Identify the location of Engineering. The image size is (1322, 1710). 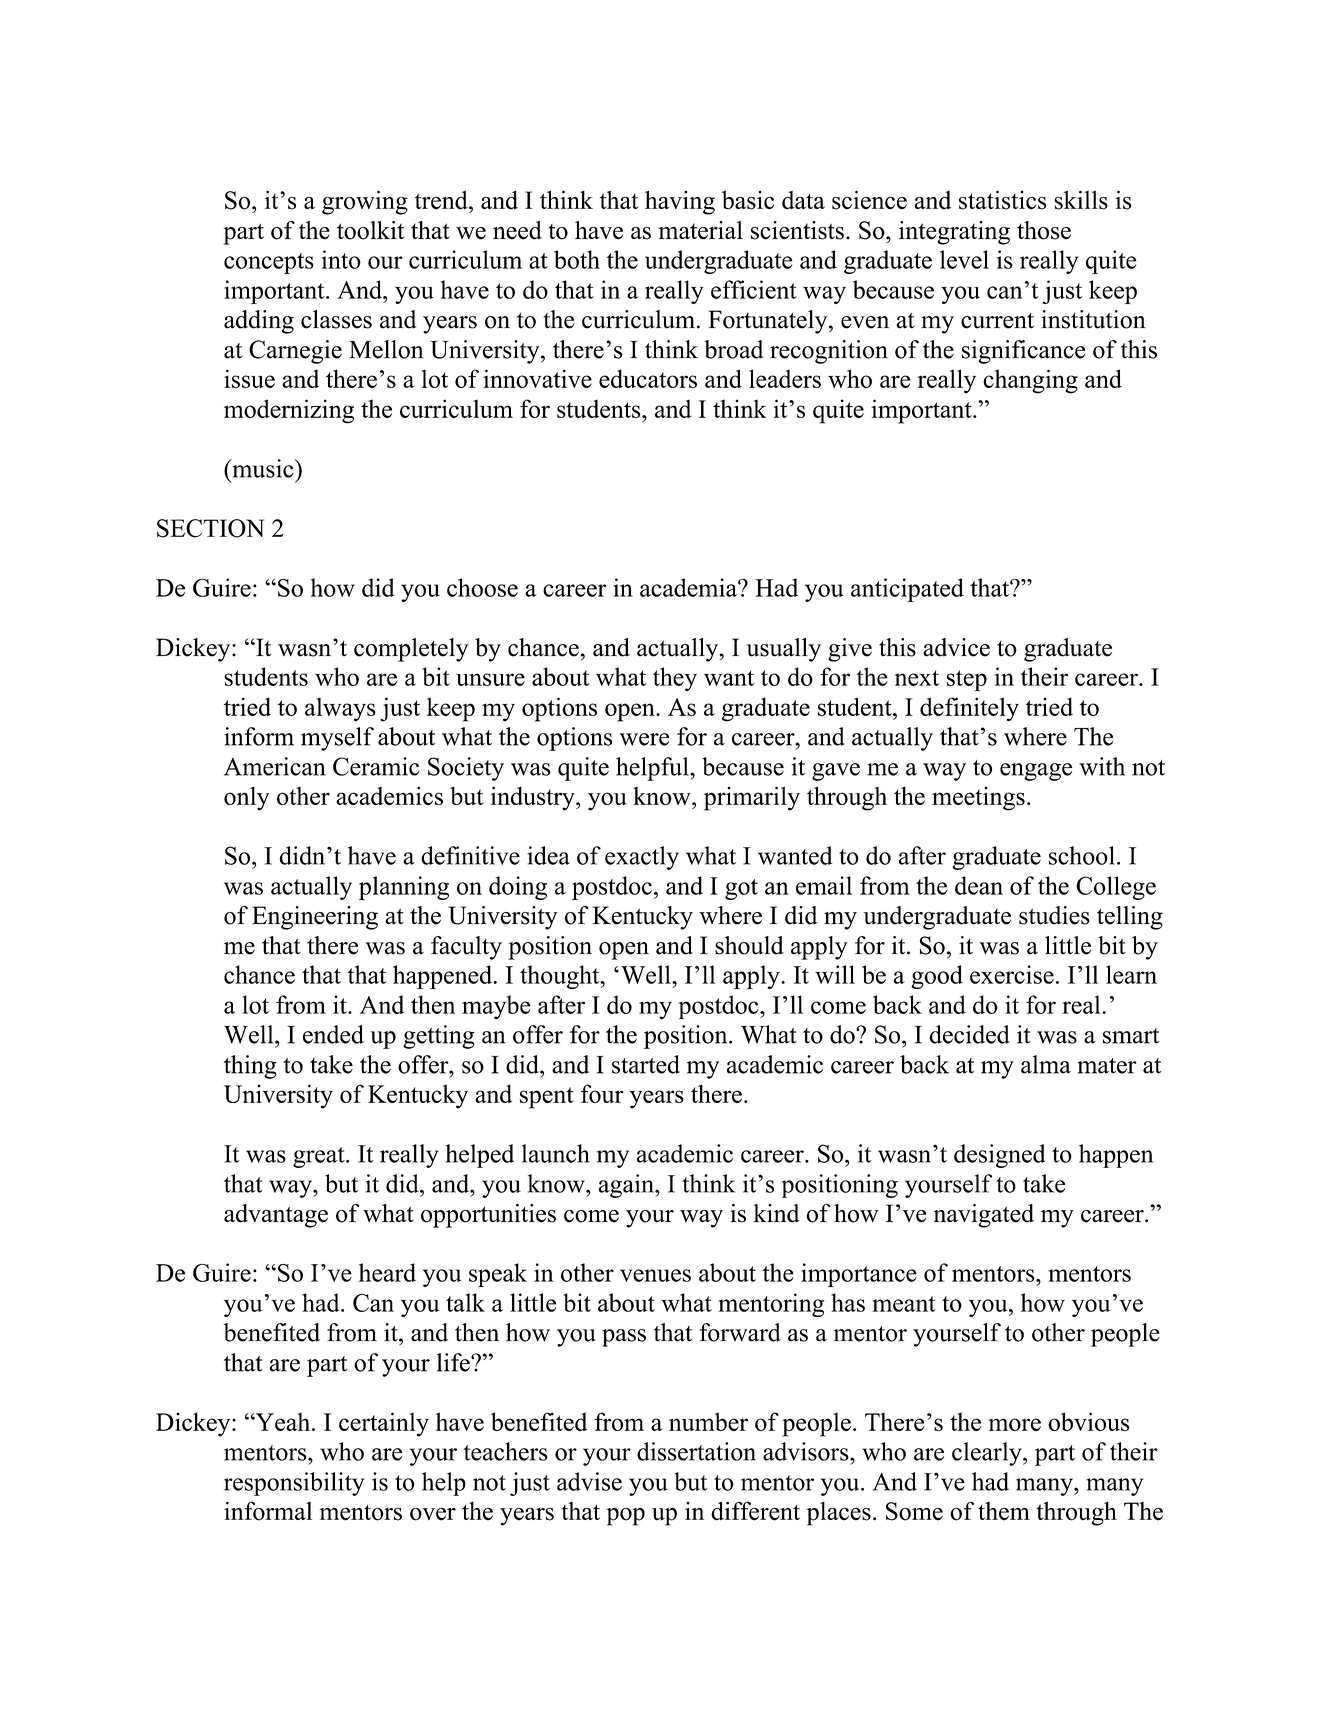
(315, 918).
